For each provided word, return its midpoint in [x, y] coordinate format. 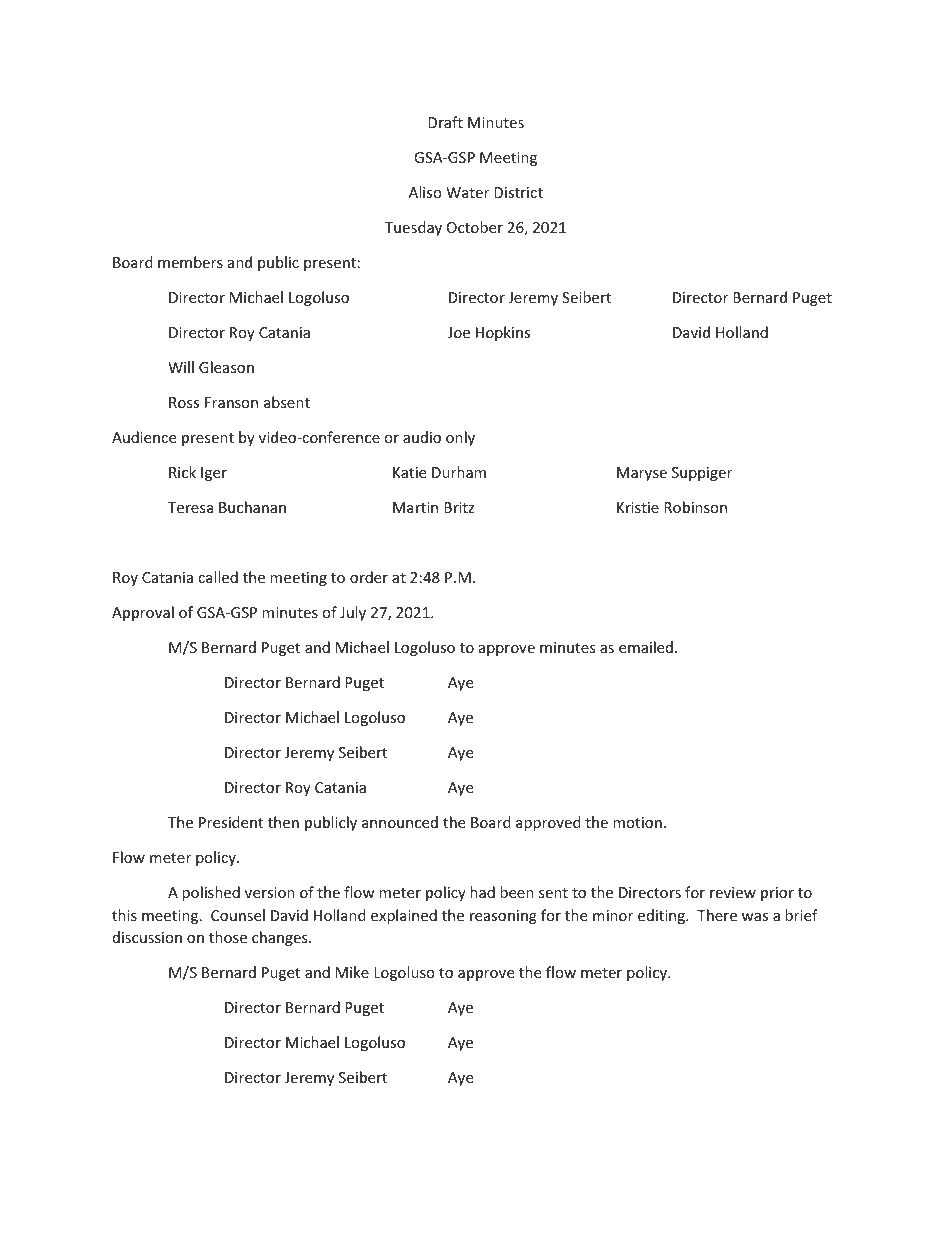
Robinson [695, 507]
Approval [143, 613]
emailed [646, 647]
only [460, 438]
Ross [184, 402]
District [518, 192]
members [190, 262]
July [353, 613]
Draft [445, 122]
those [228, 937]
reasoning [503, 917]
